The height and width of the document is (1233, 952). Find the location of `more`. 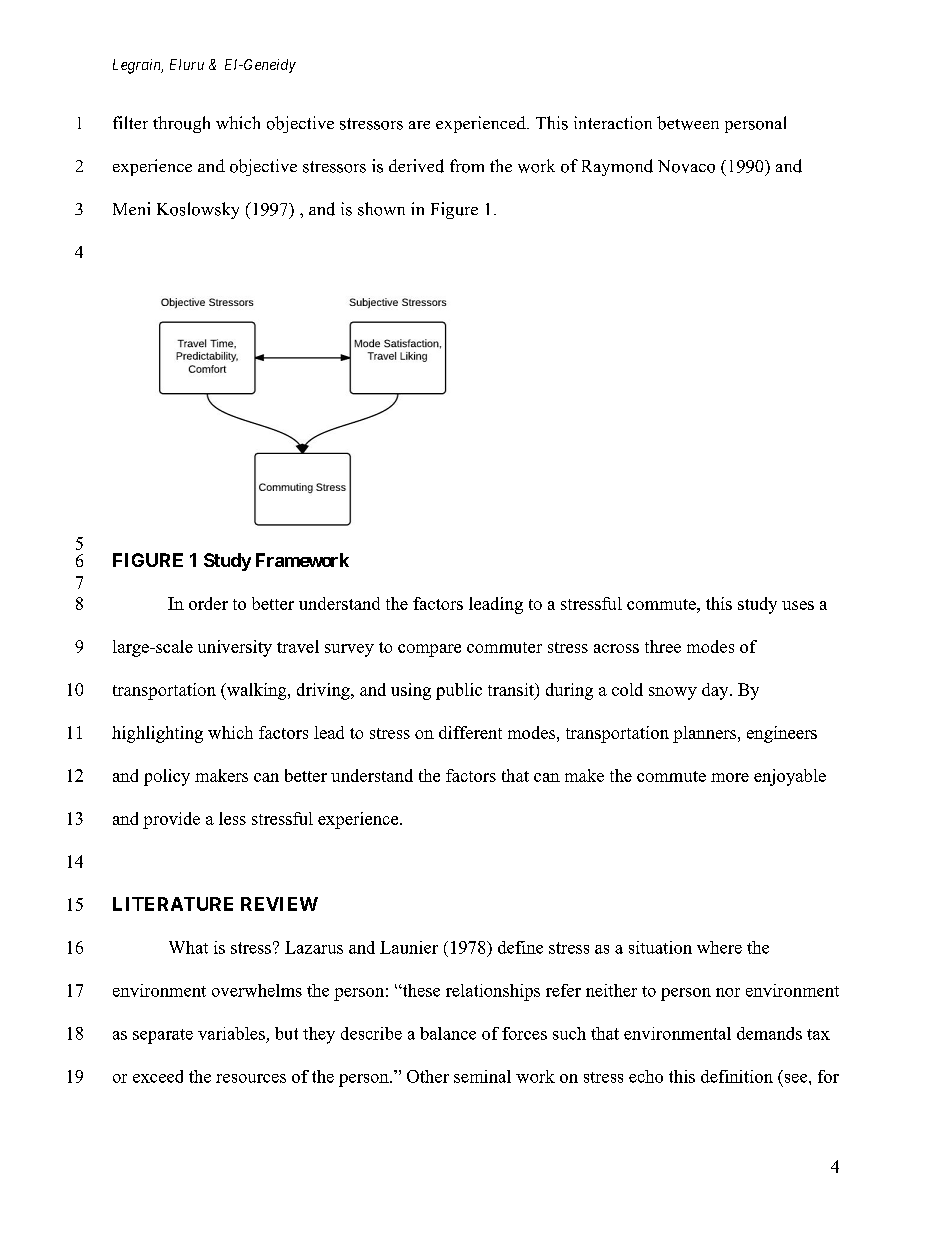

more is located at coordinates (730, 777).
